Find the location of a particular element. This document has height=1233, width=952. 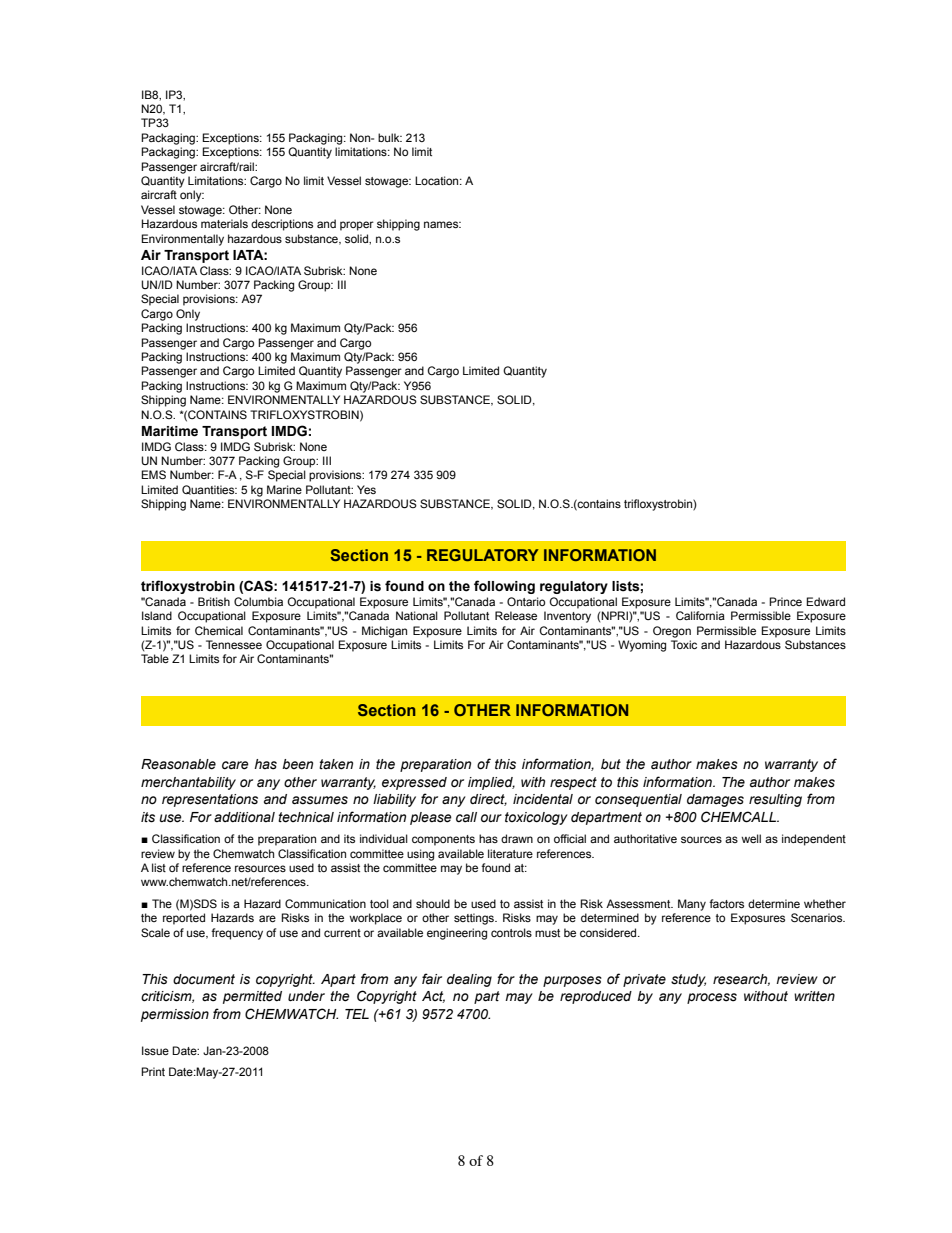

Maritime is located at coordinates (170, 431).
